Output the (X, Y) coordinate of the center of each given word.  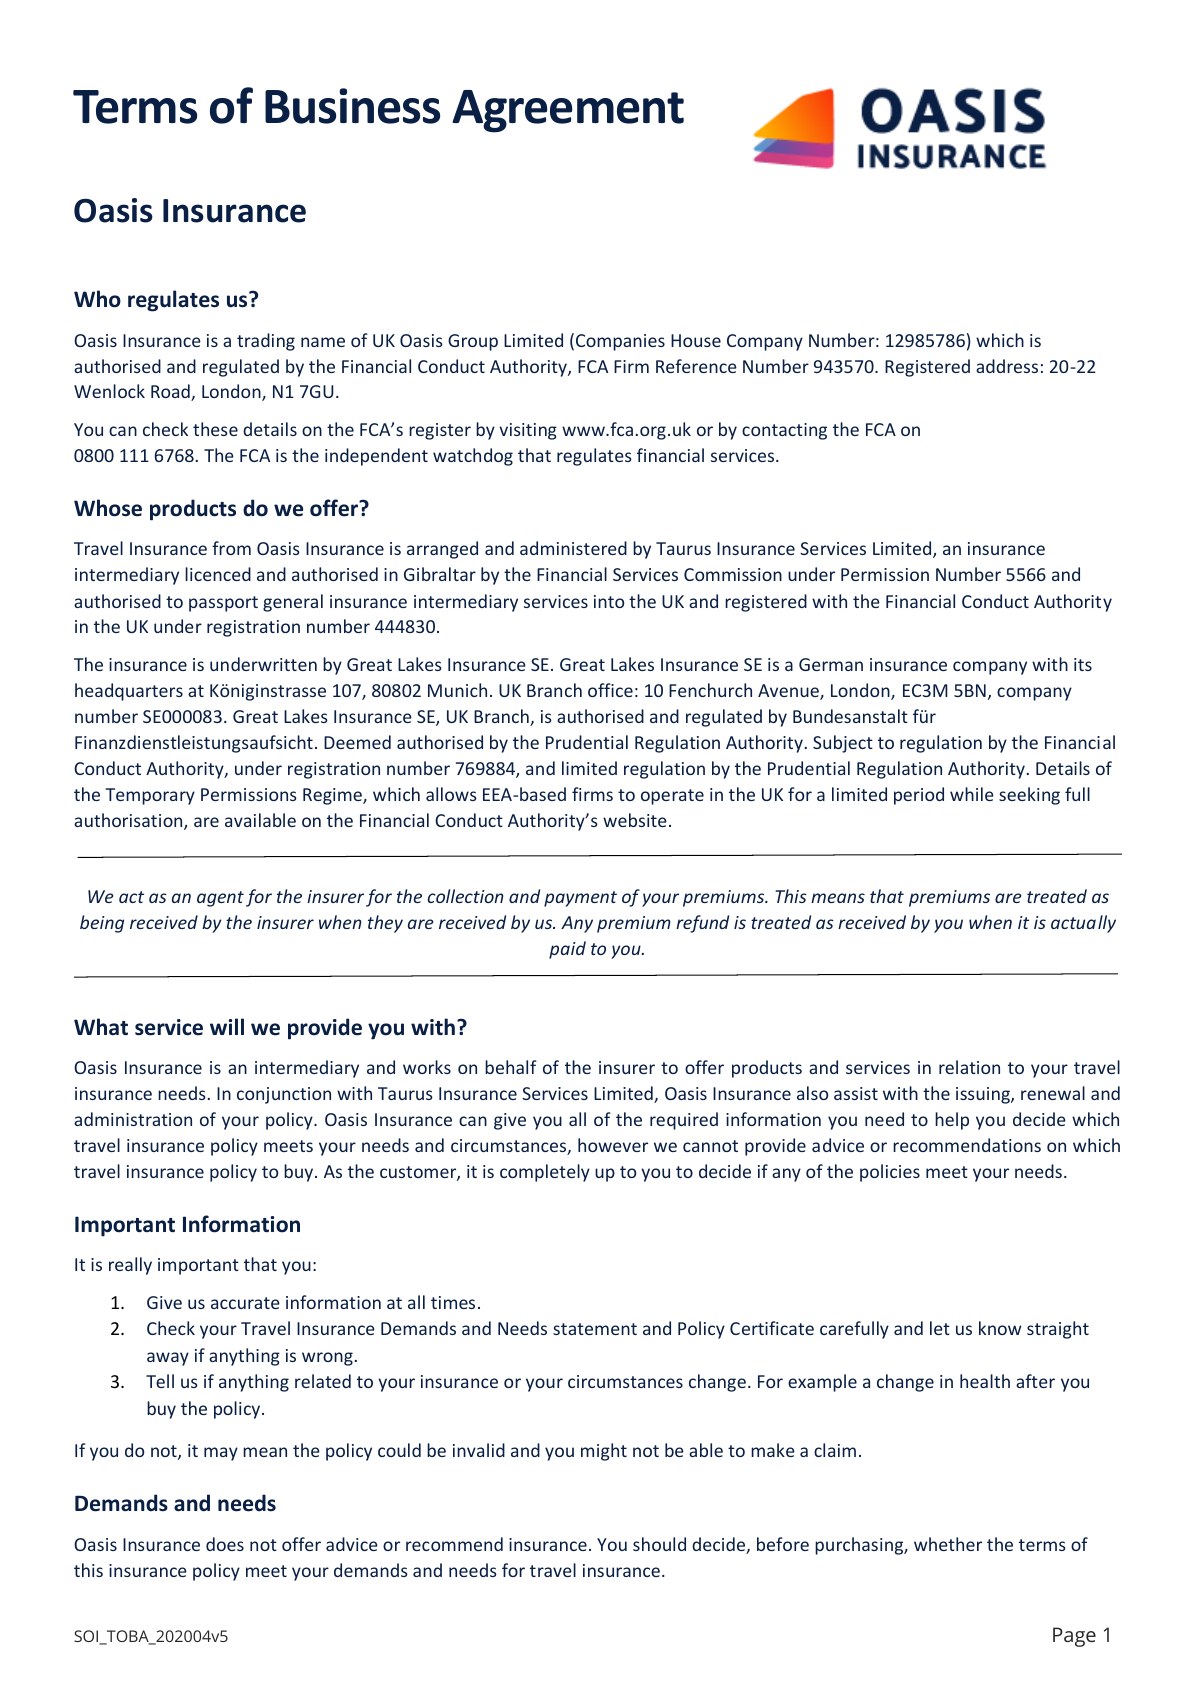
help (952, 1121)
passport (223, 604)
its (1083, 664)
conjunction (284, 1095)
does (225, 1544)
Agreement (568, 111)
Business (352, 106)
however (613, 1145)
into (609, 601)
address (1007, 366)
